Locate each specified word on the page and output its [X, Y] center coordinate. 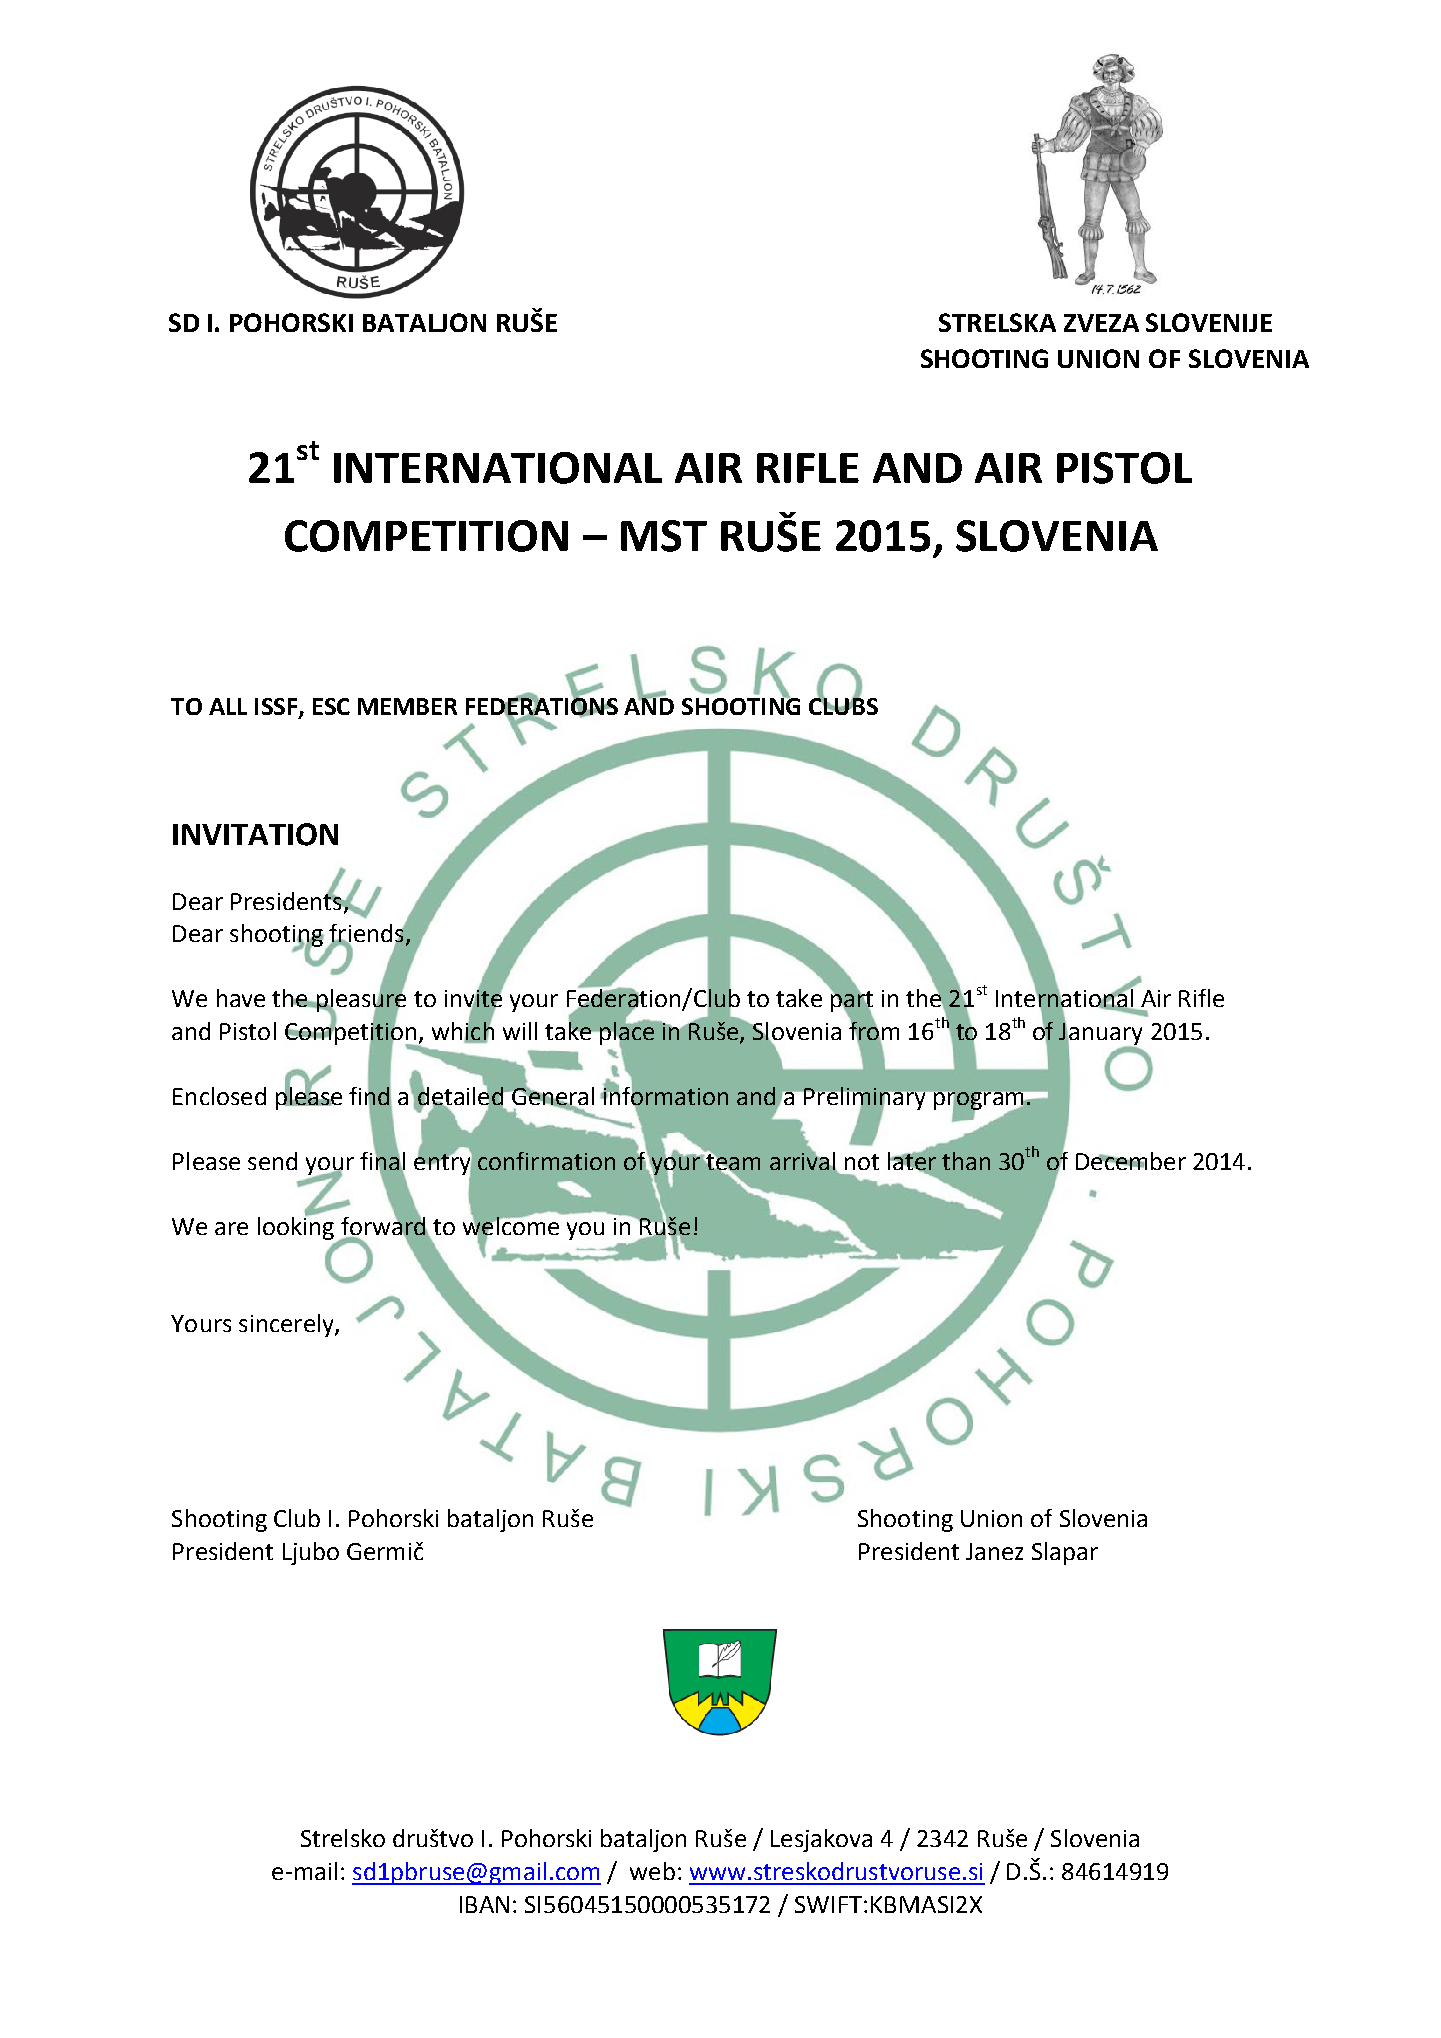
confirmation [546, 1161]
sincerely [287, 1325]
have [241, 998]
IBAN [484, 1904]
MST [664, 536]
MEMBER [407, 706]
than [966, 1161]
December [1131, 1161]
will [520, 1031]
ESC [331, 706]
